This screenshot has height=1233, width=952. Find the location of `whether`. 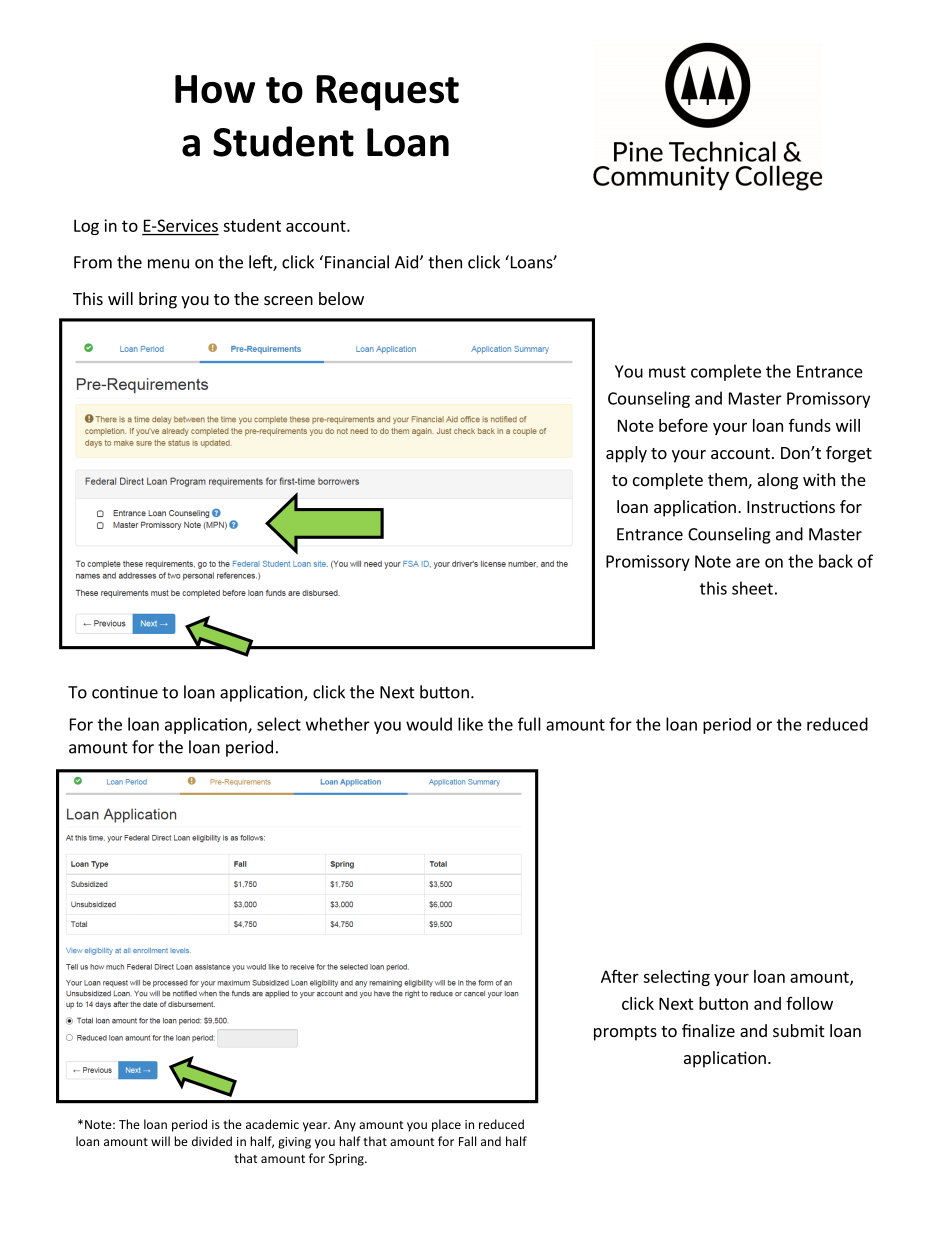

whether is located at coordinates (338, 724).
